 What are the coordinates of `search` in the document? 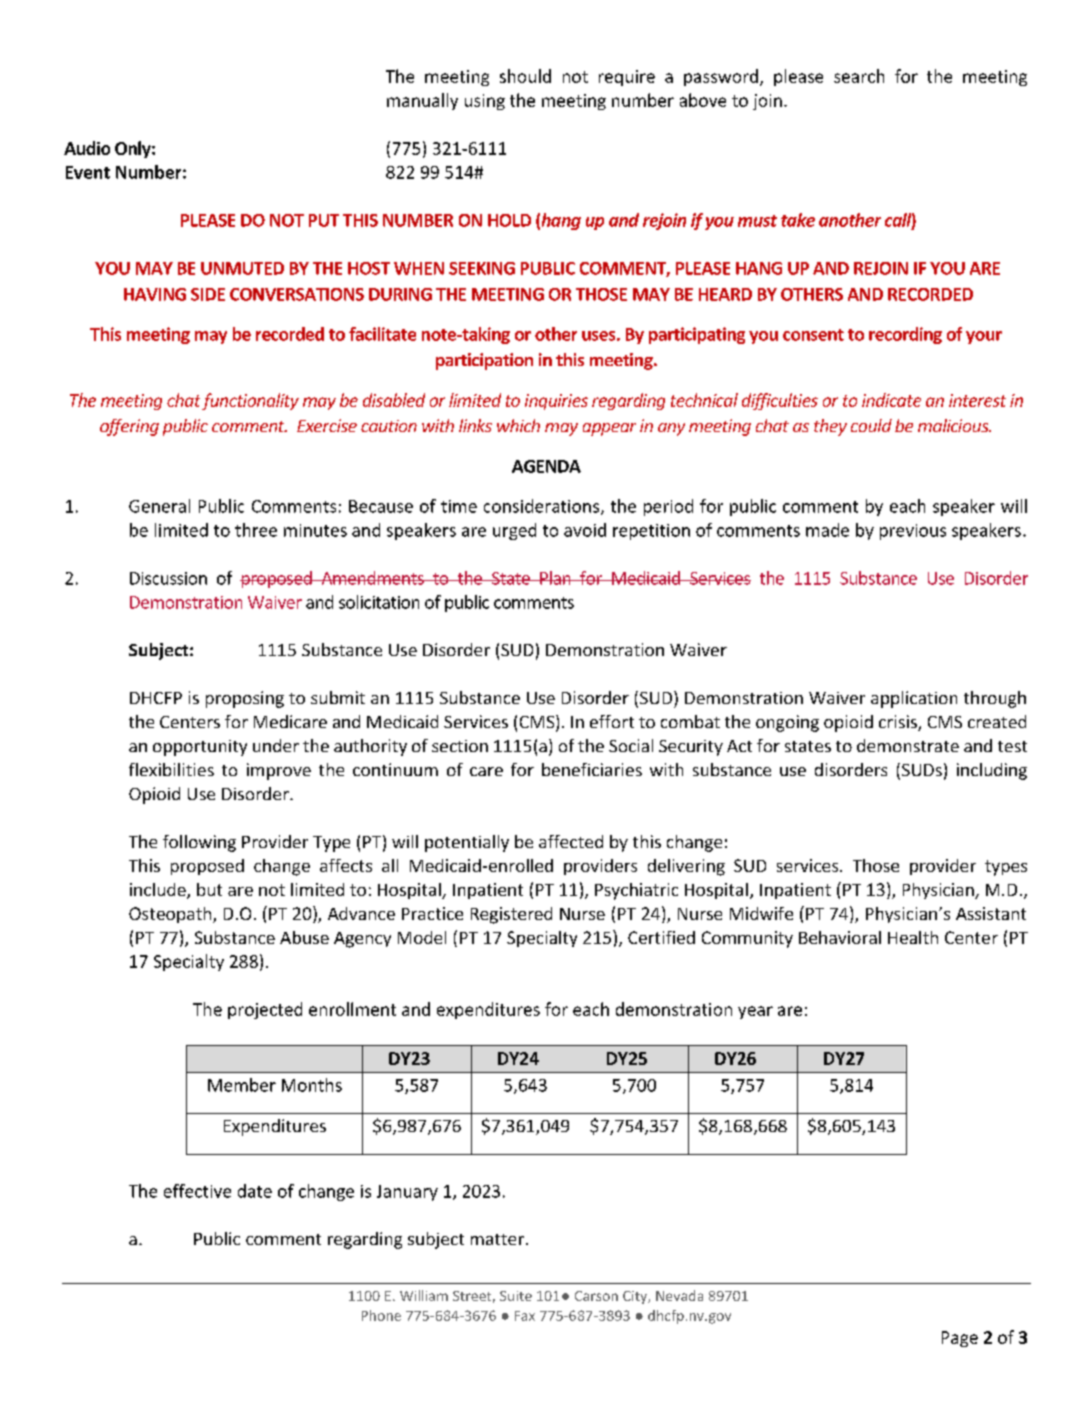 It's located at (859, 76).
